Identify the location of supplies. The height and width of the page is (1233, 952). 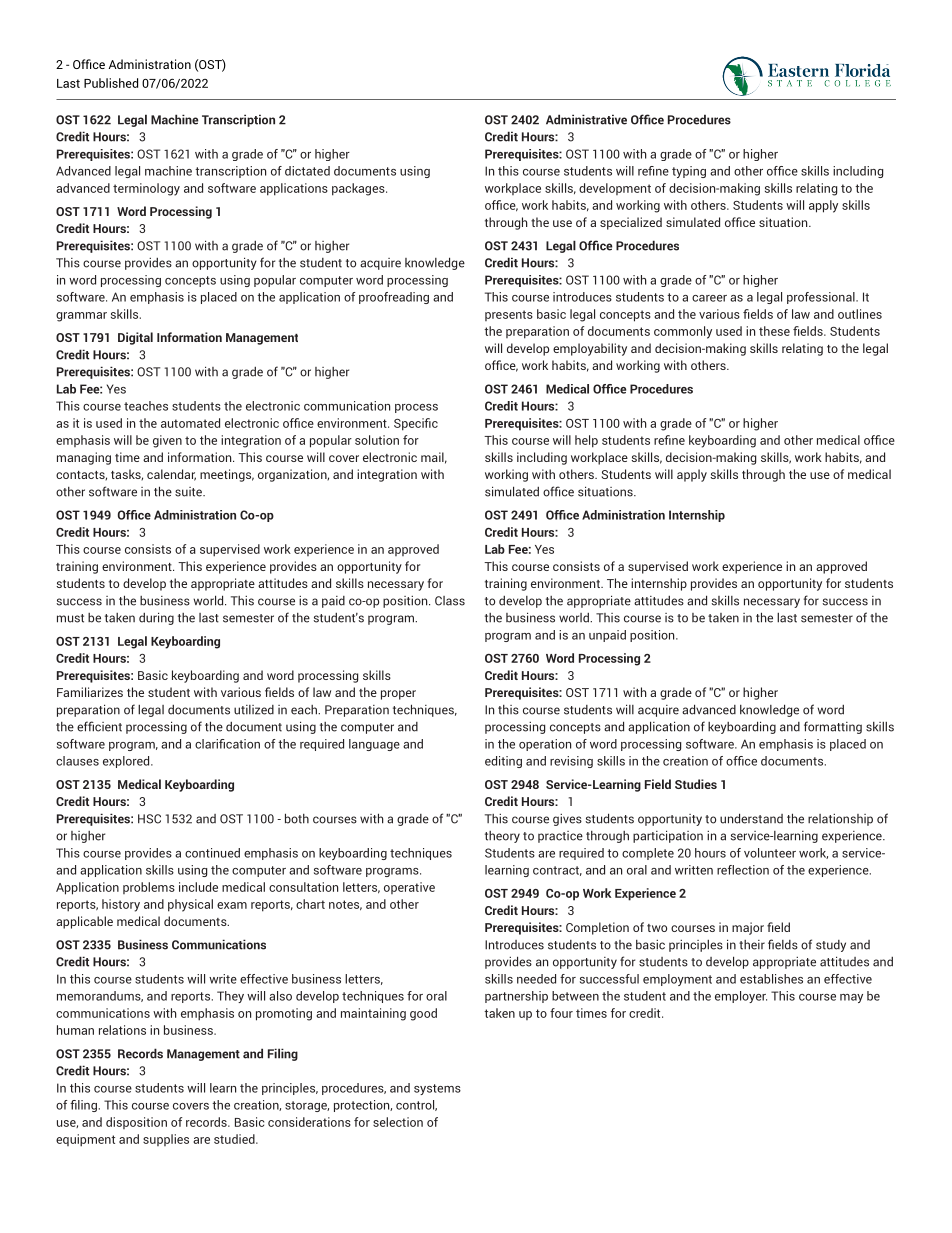
(166, 1140).
